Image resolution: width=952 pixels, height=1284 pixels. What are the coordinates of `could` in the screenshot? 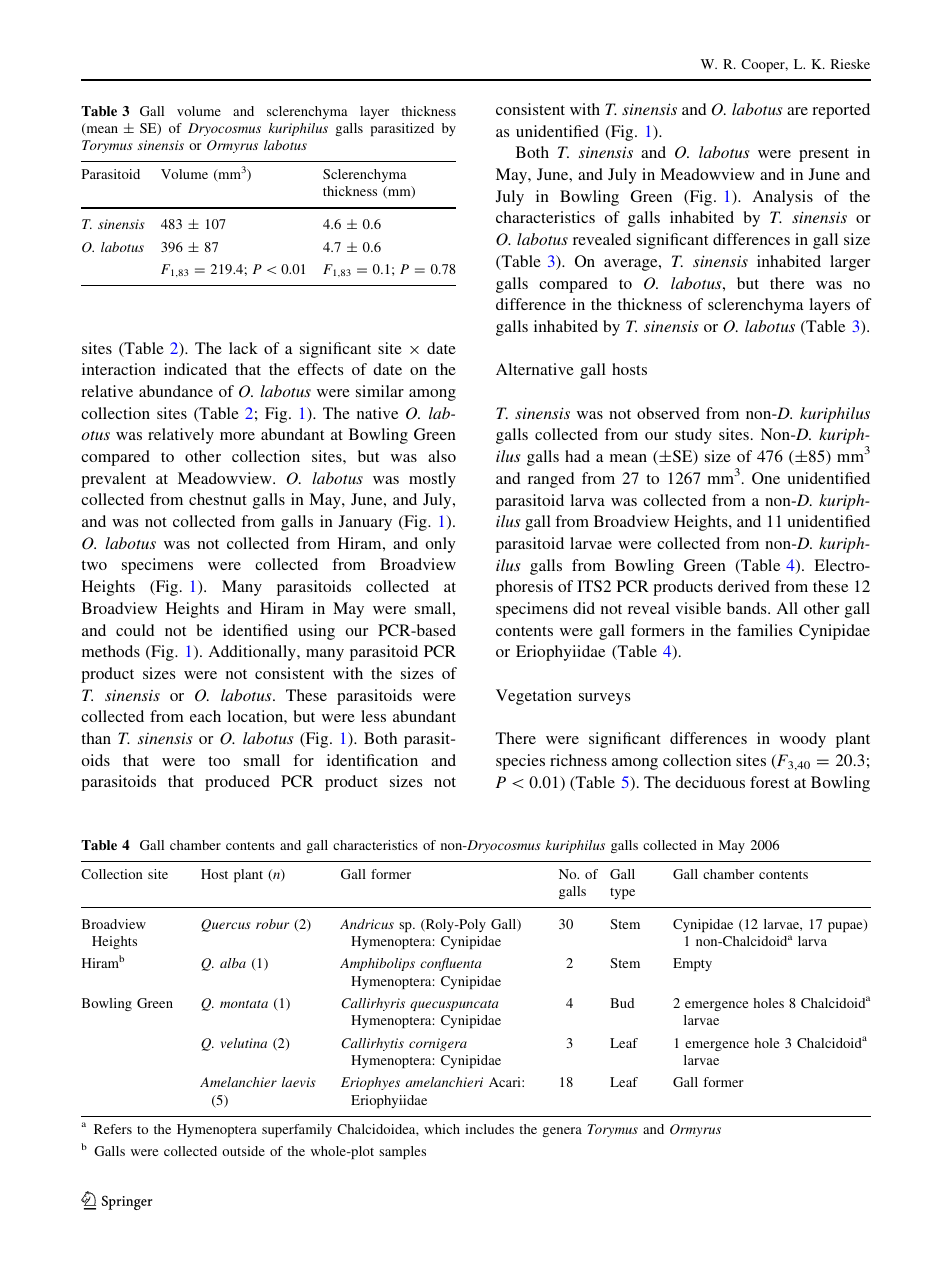 It's located at (135, 630).
